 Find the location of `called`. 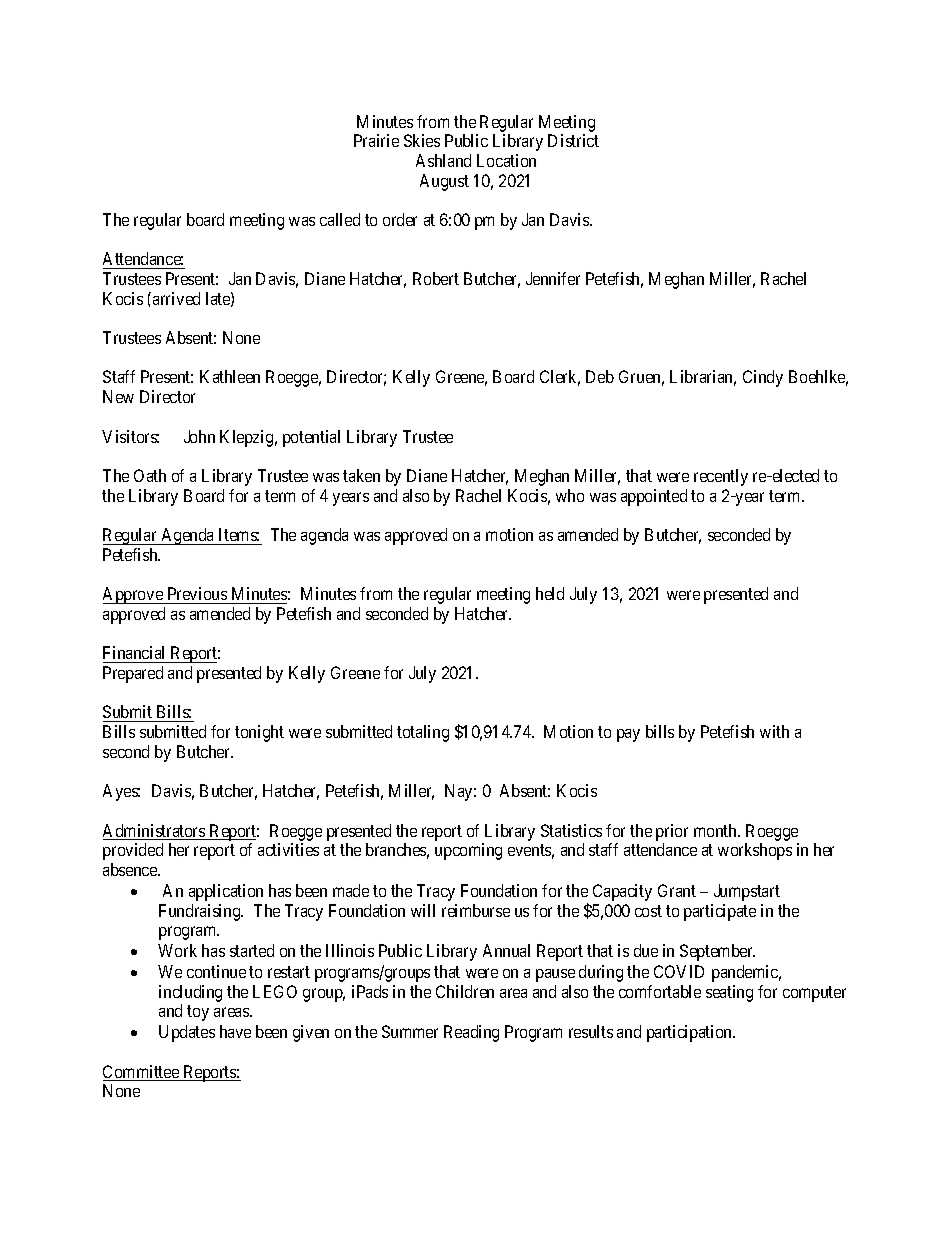

called is located at coordinates (340, 219).
